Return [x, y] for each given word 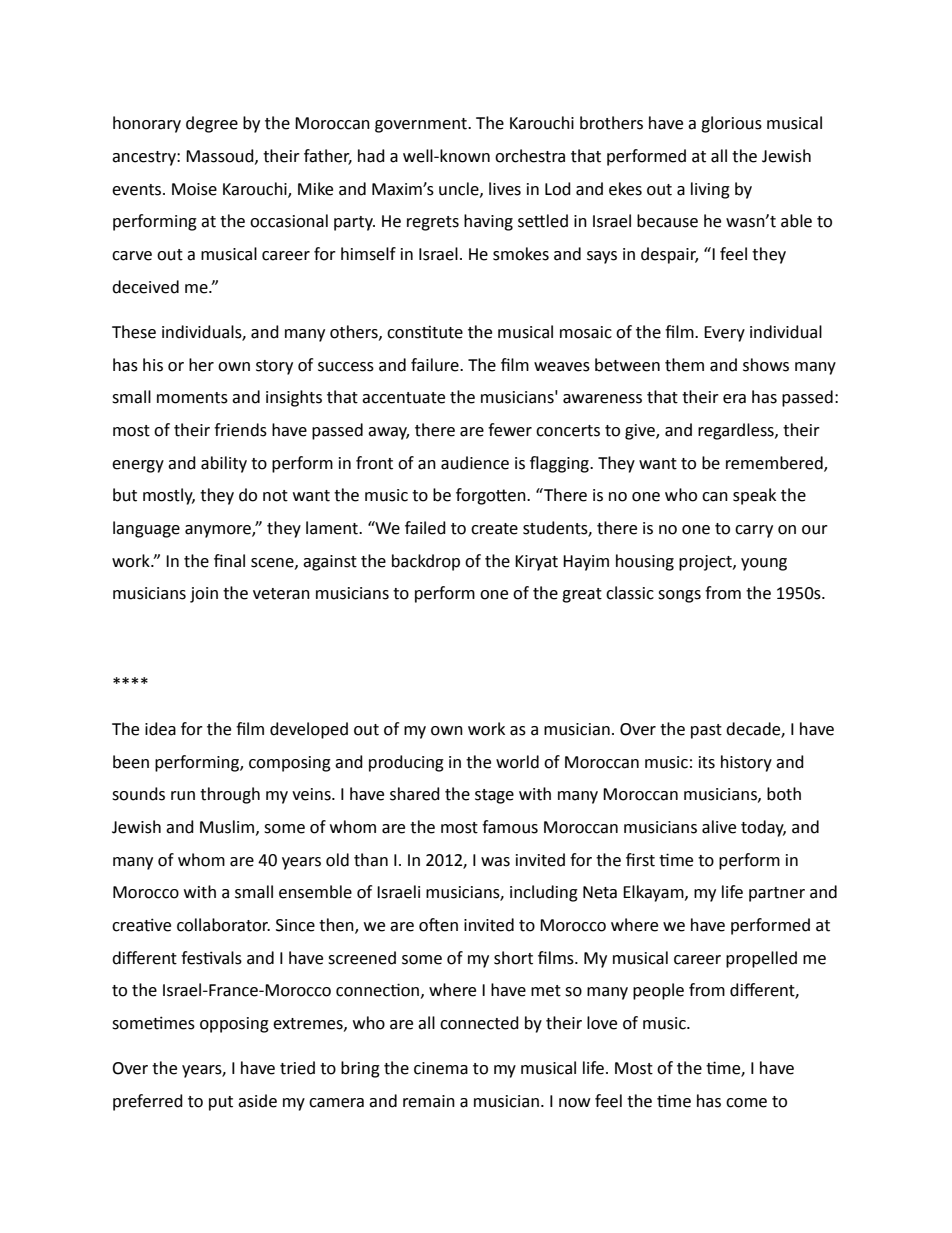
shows [766, 365]
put [221, 1103]
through [230, 795]
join [204, 595]
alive [719, 827]
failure [436, 365]
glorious [731, 124]
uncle [460, 189]
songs [679, 596]
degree [212, 124]
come [746, 1103]
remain [429, 1101]
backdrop [426, 562]
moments [192, 398]
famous [510, 827]
